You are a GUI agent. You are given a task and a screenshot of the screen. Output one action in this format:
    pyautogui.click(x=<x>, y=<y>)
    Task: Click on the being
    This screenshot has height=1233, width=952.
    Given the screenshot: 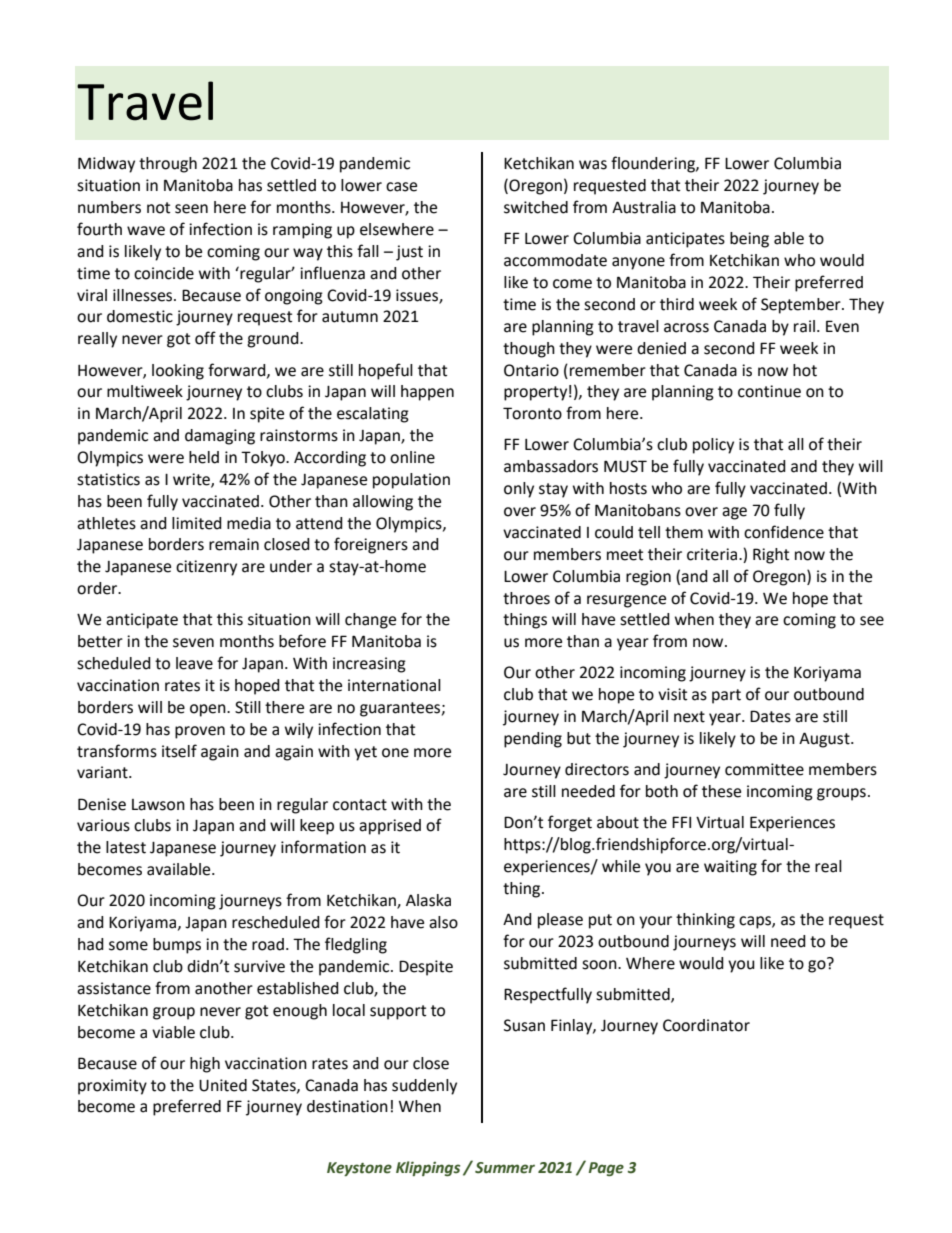 What is the action you would take?
    pyautogui.click(x=749, y=240)
